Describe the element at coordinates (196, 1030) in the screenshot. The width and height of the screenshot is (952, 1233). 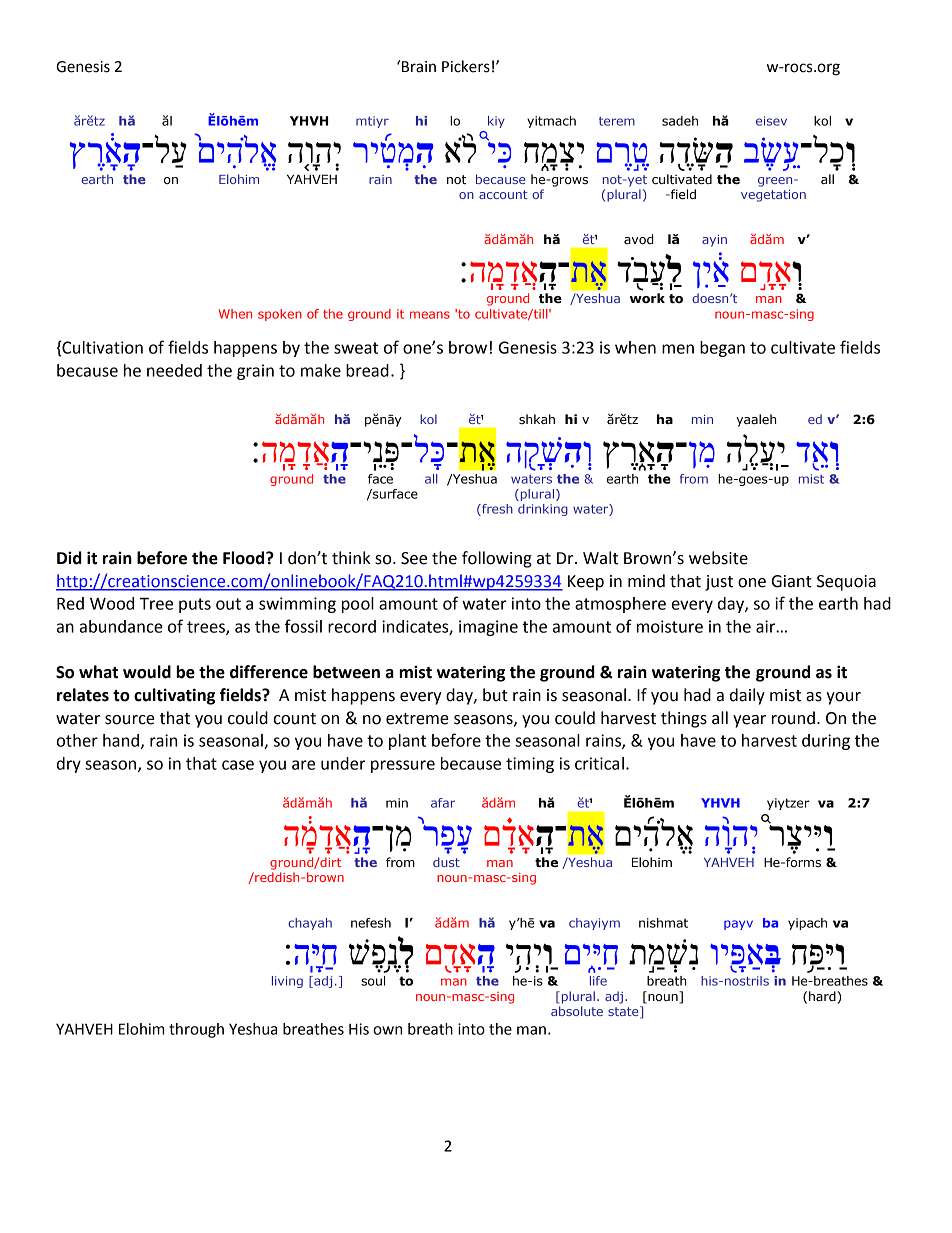
I see `through` at that location.
